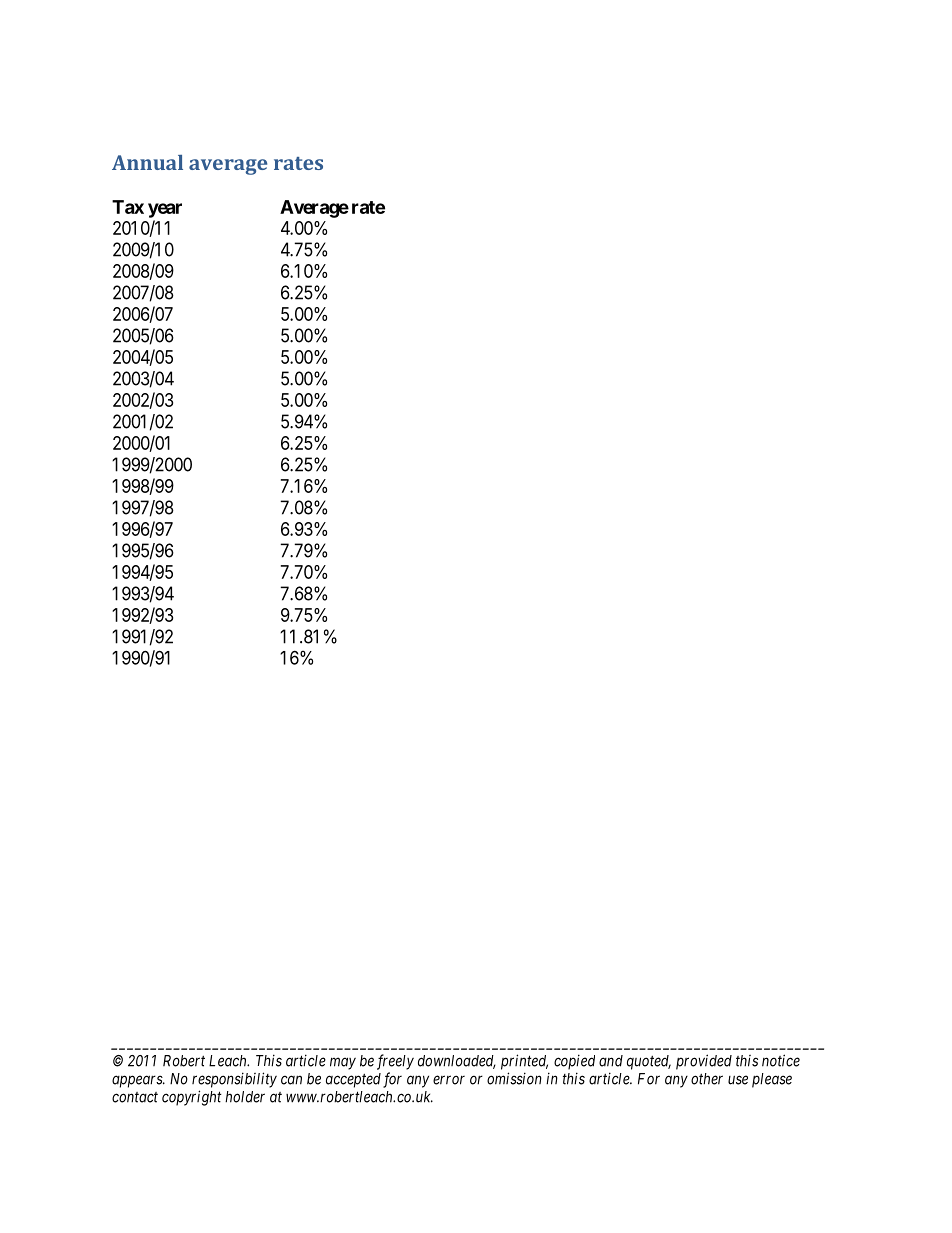  I want to click on printed, so click(524, 1062).
